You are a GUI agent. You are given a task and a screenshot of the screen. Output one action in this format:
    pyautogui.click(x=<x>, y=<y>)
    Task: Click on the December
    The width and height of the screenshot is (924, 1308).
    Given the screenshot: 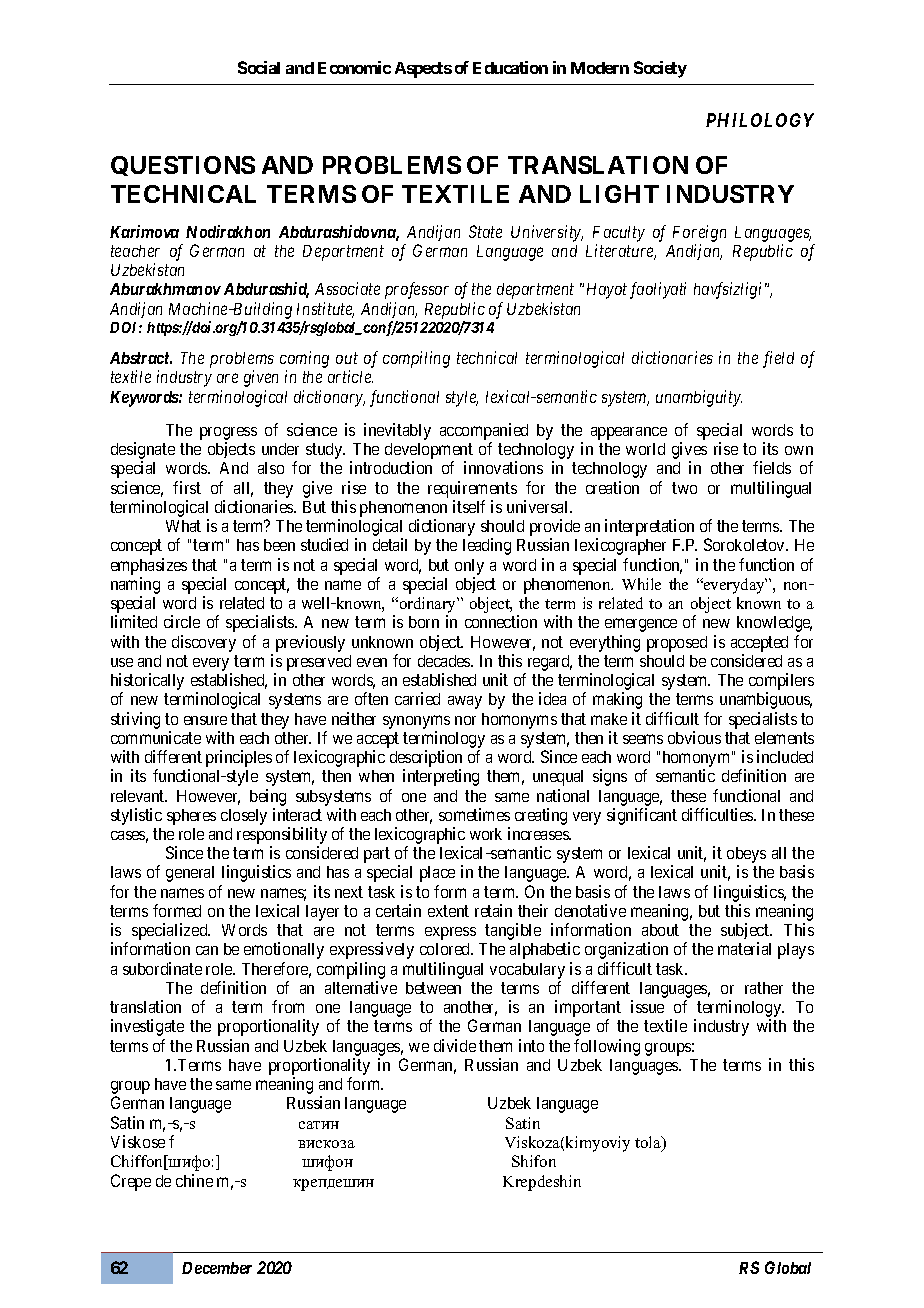 What is the action you would take?
    pyautogui.click(x=217, y=1268)
